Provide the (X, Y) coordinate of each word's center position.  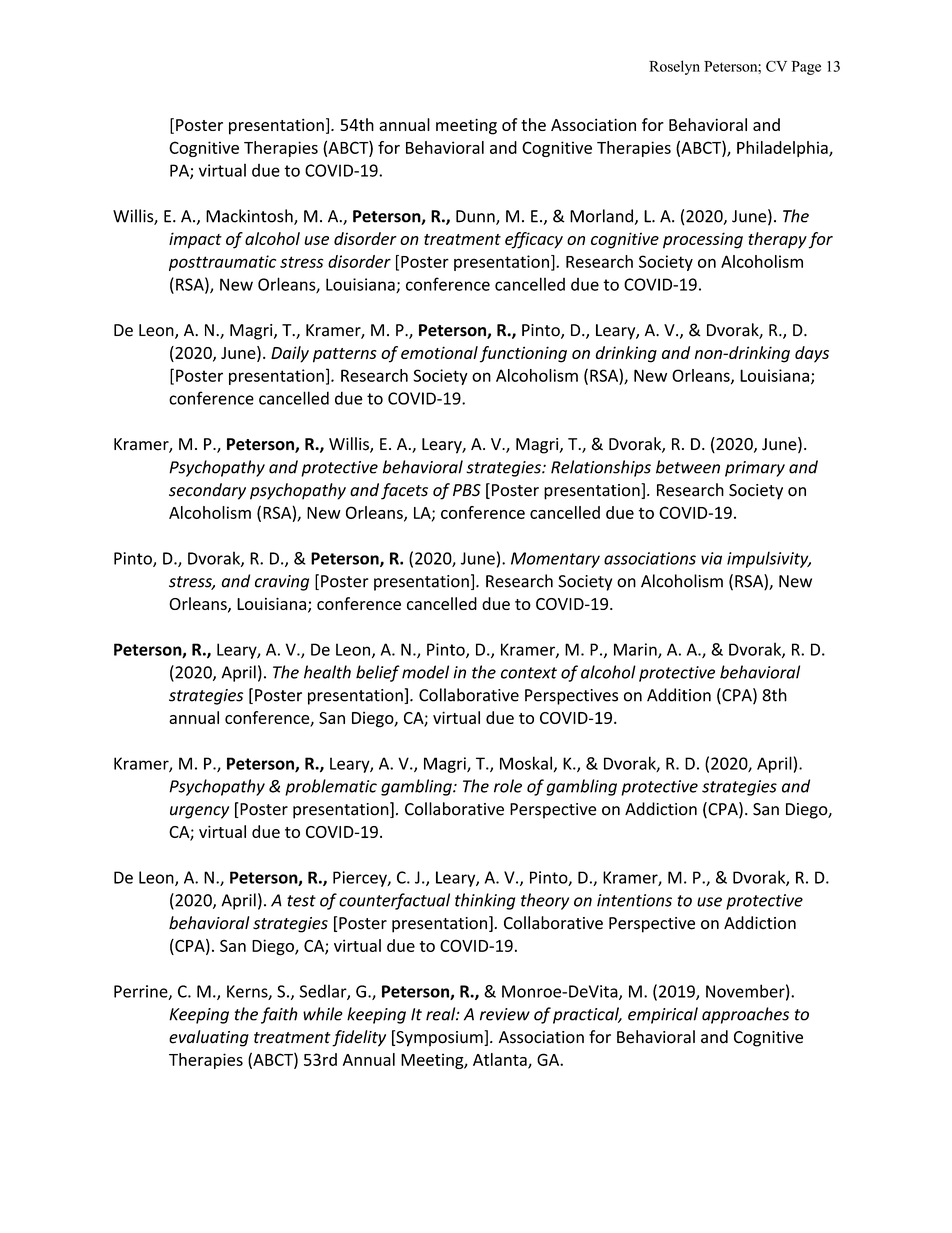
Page (806, 68)
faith (279, 1015)
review (505, 1014)
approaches (745, 1015)
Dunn (476, 217)
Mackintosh (250, 217)
